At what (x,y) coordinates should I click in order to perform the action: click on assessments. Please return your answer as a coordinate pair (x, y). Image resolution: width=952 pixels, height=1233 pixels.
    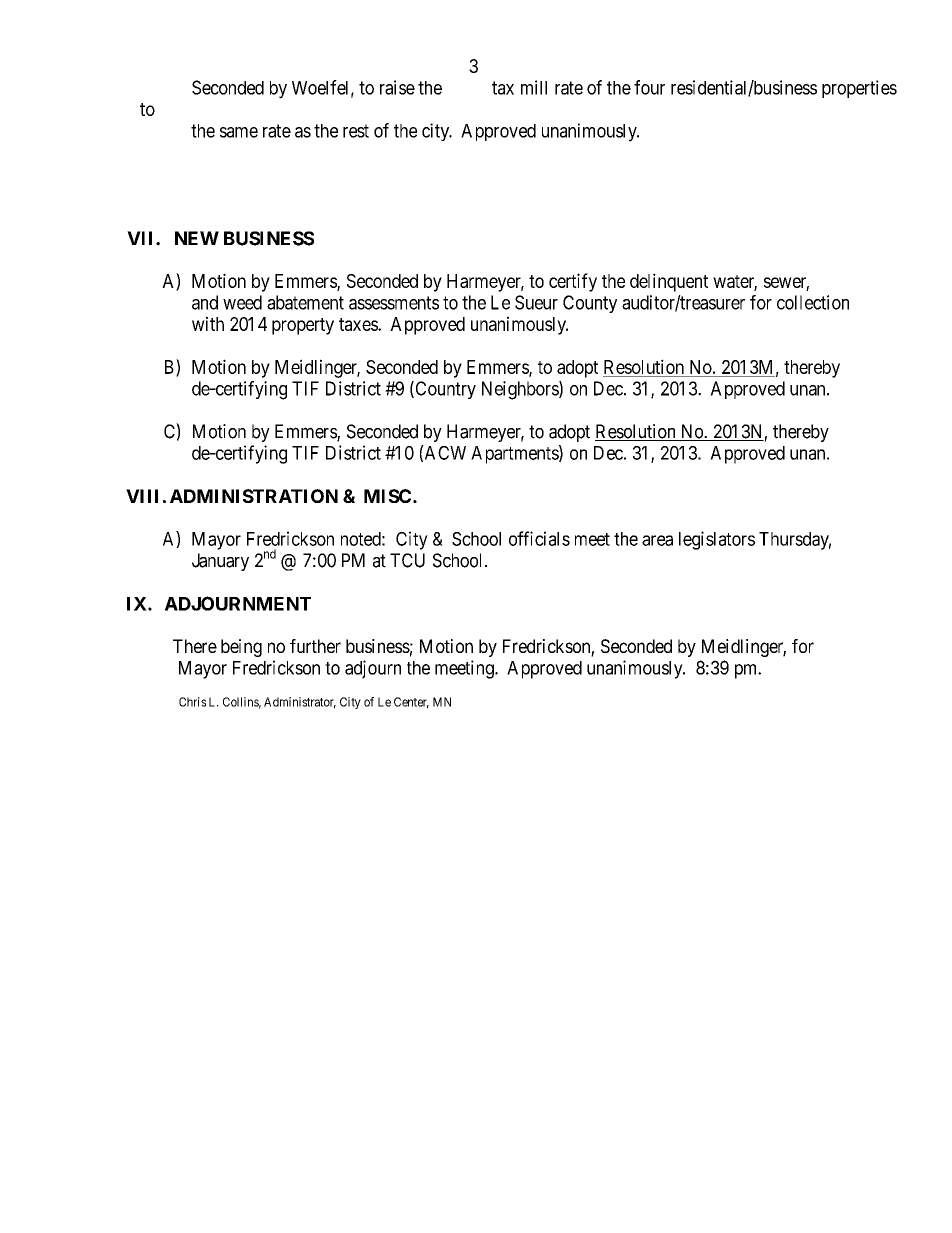
    Looking at the image, I should click on (394, 303).
